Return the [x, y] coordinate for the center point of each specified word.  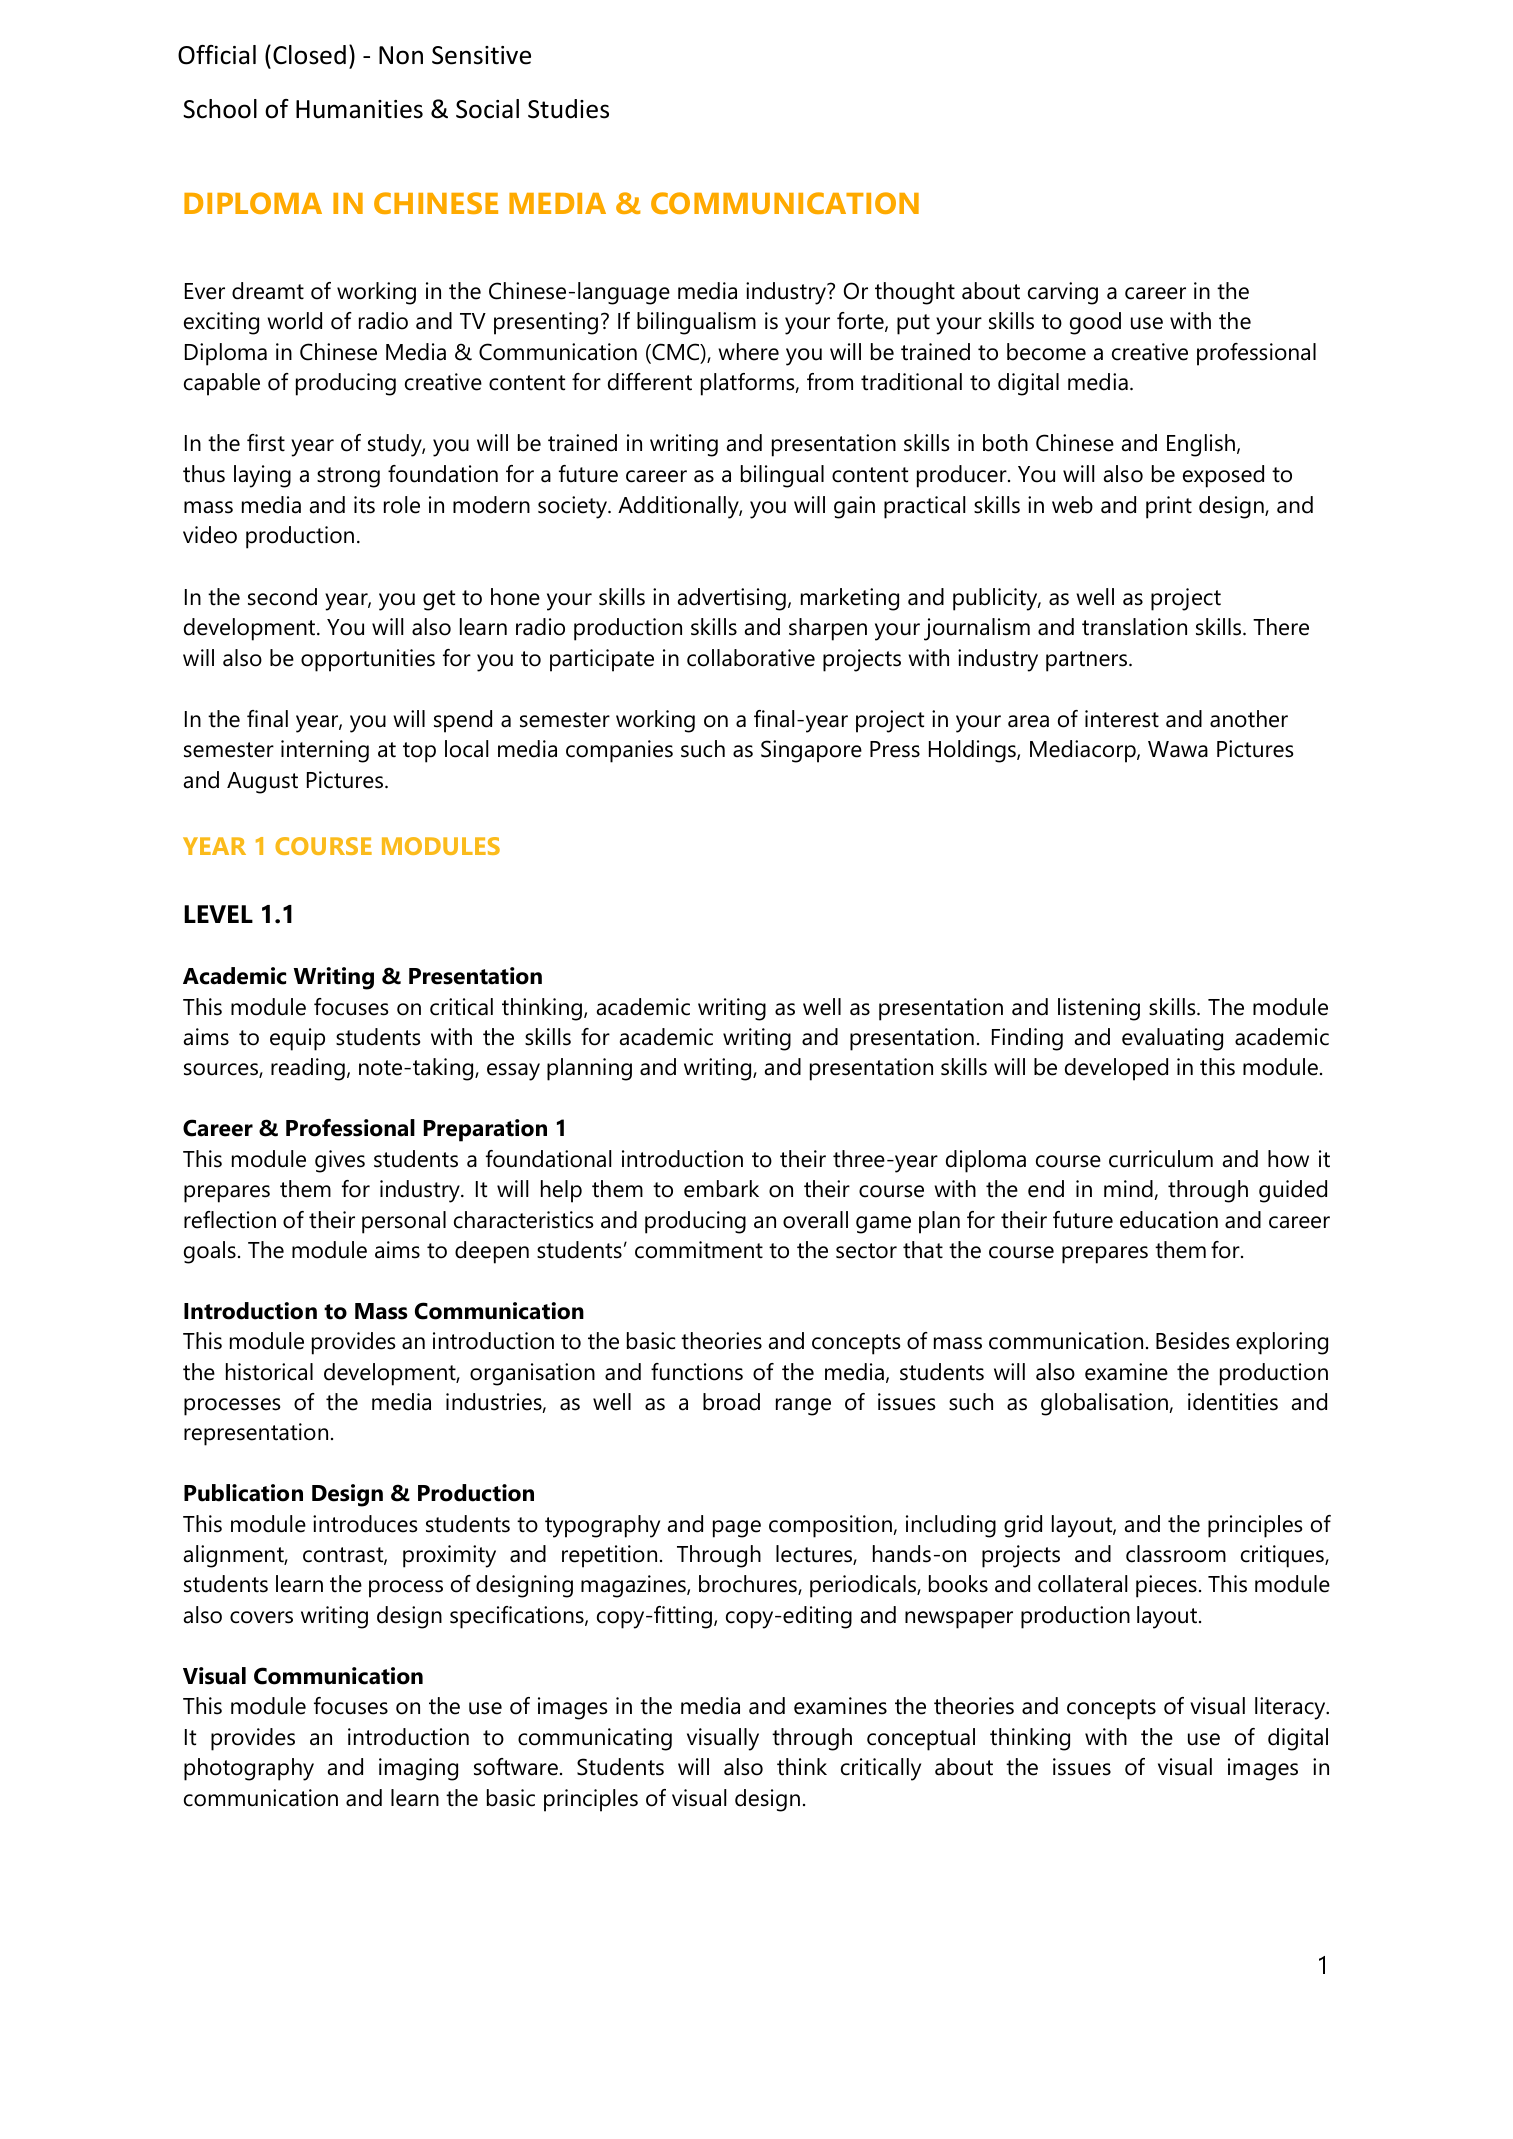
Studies [568, 109]
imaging [418, 1769]
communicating [595, 1739]
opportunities [368, 660]
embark [721, 1189]
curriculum [1161, 1159]
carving [1063, 293]
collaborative [751, 658]
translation [1134, 627]
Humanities [359, 109]
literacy [1291, 1708]
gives [340, 1161]
